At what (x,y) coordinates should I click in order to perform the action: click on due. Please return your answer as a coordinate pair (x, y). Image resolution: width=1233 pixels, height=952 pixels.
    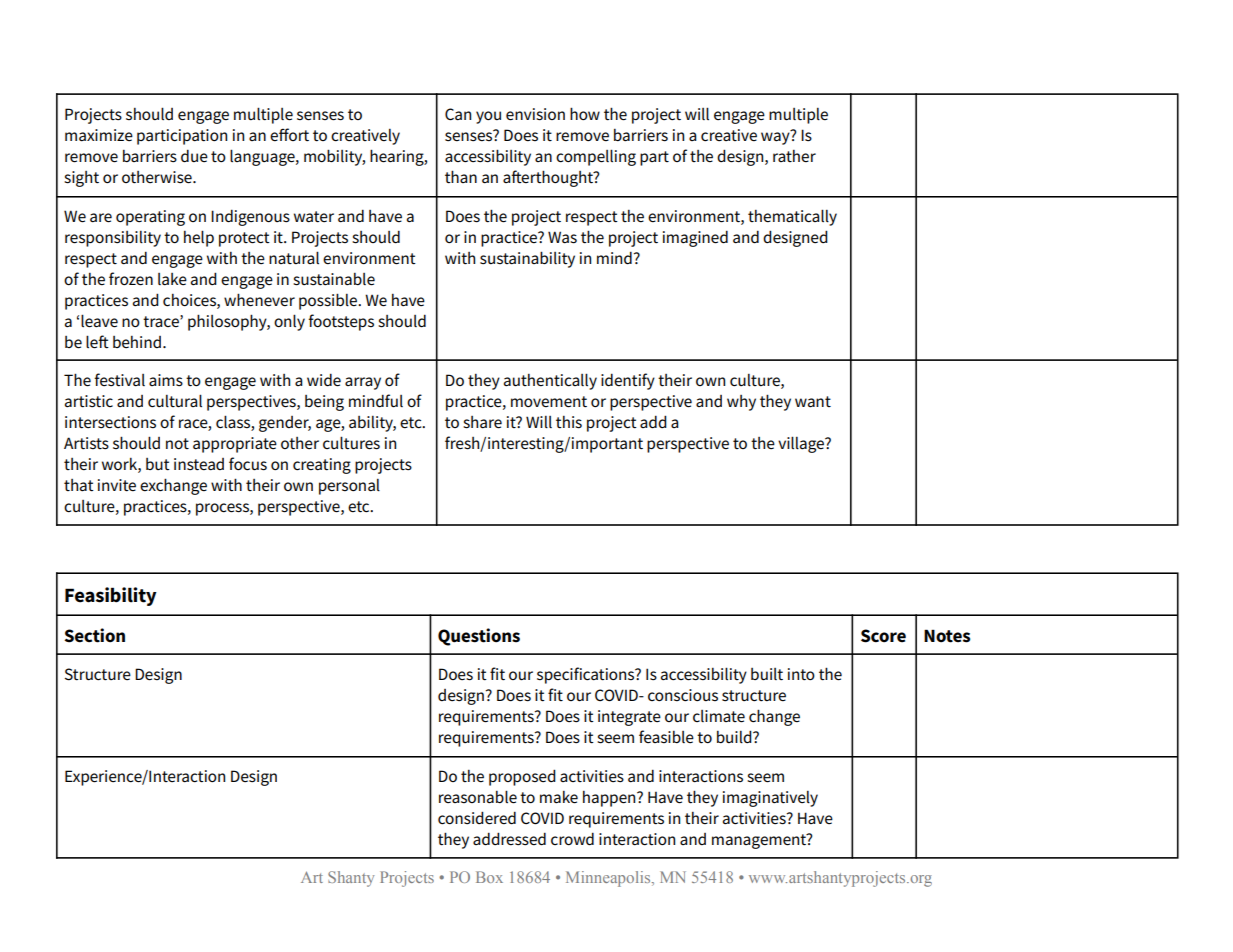
    Looking at the image, I should click on (194, 156).
